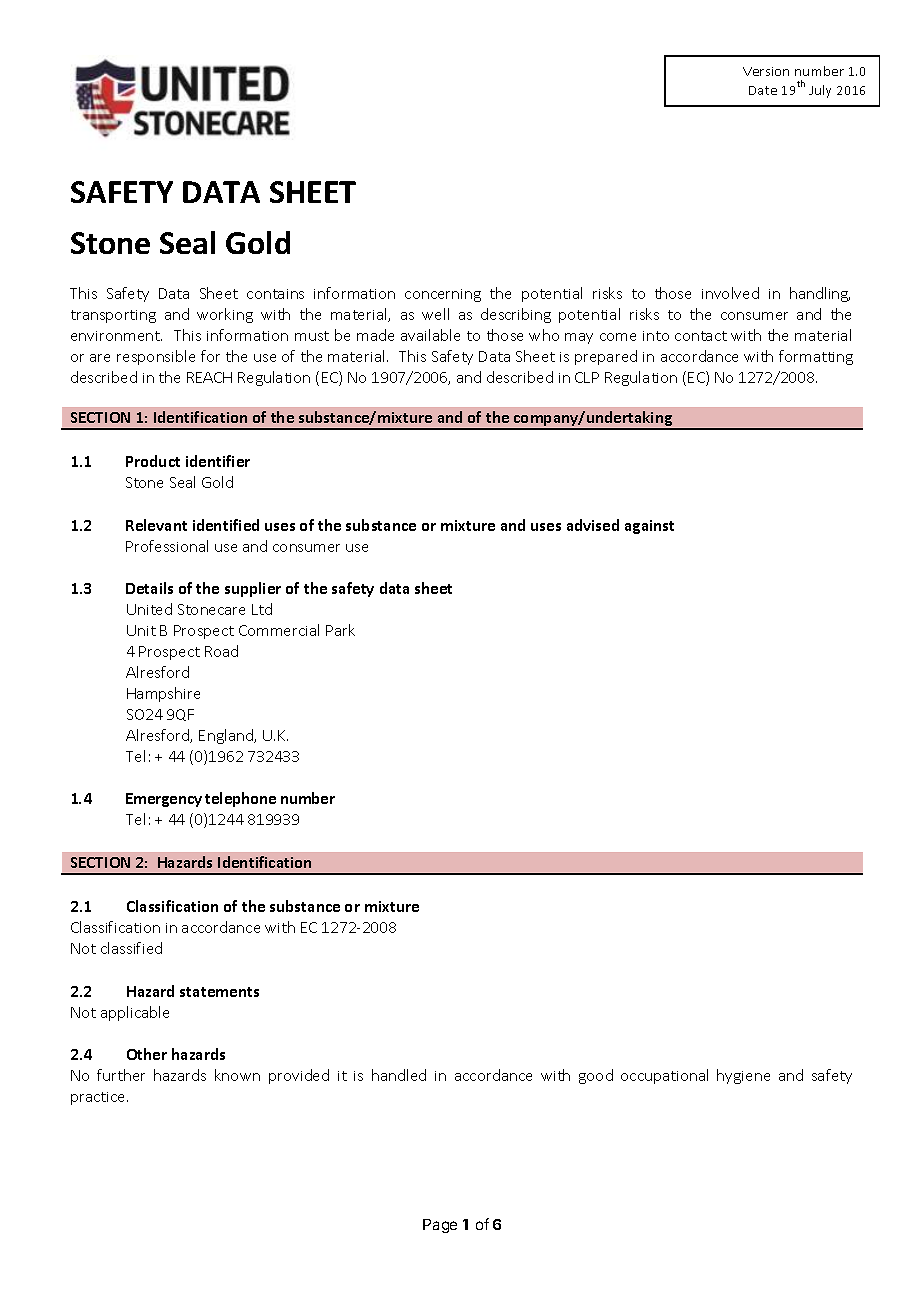  What do you see at coordinates (99, 1098) in the image?
I see `practice` at bounding box center [99, 1098].
